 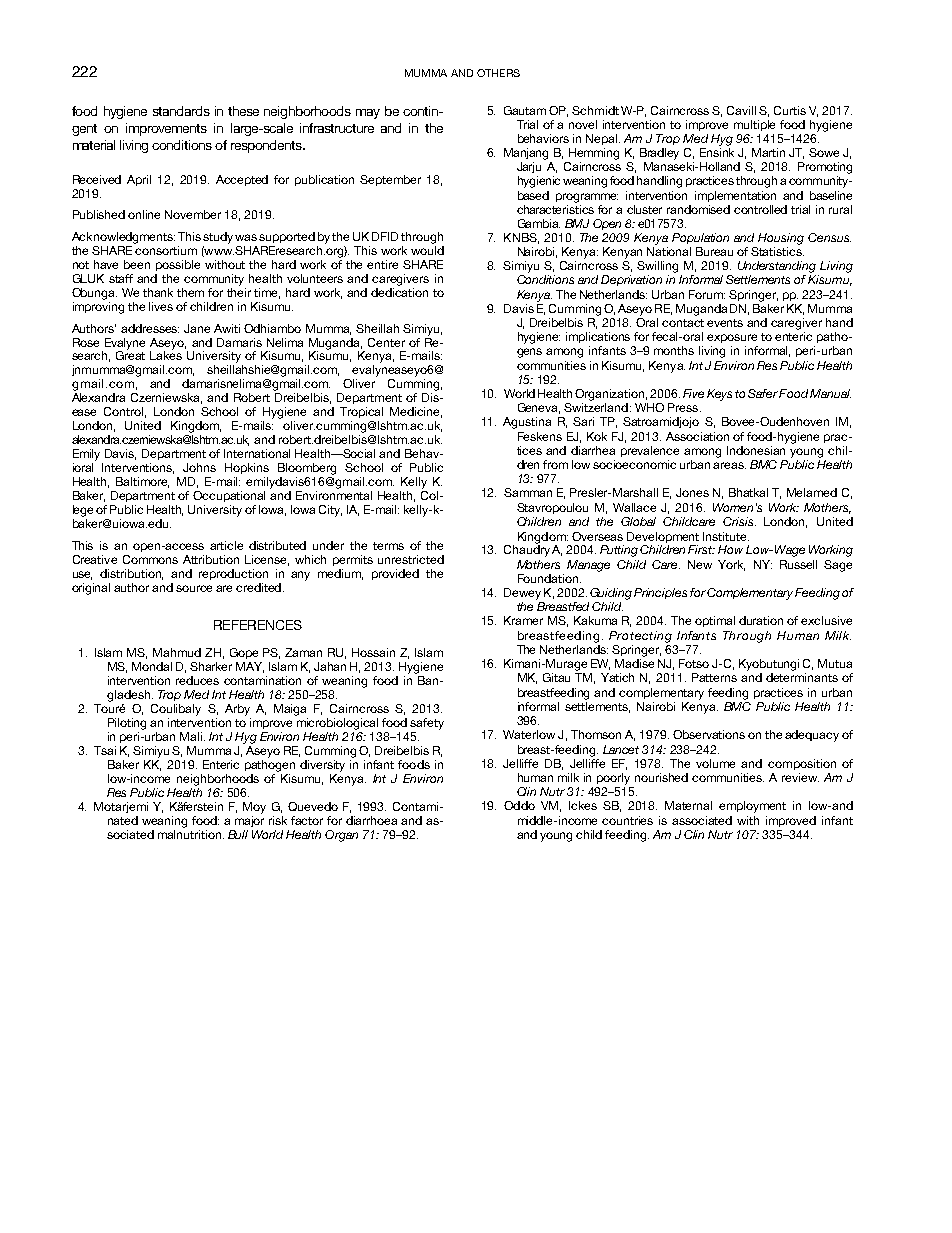 I want to click on Dewey, so click(x=522, y=594).
